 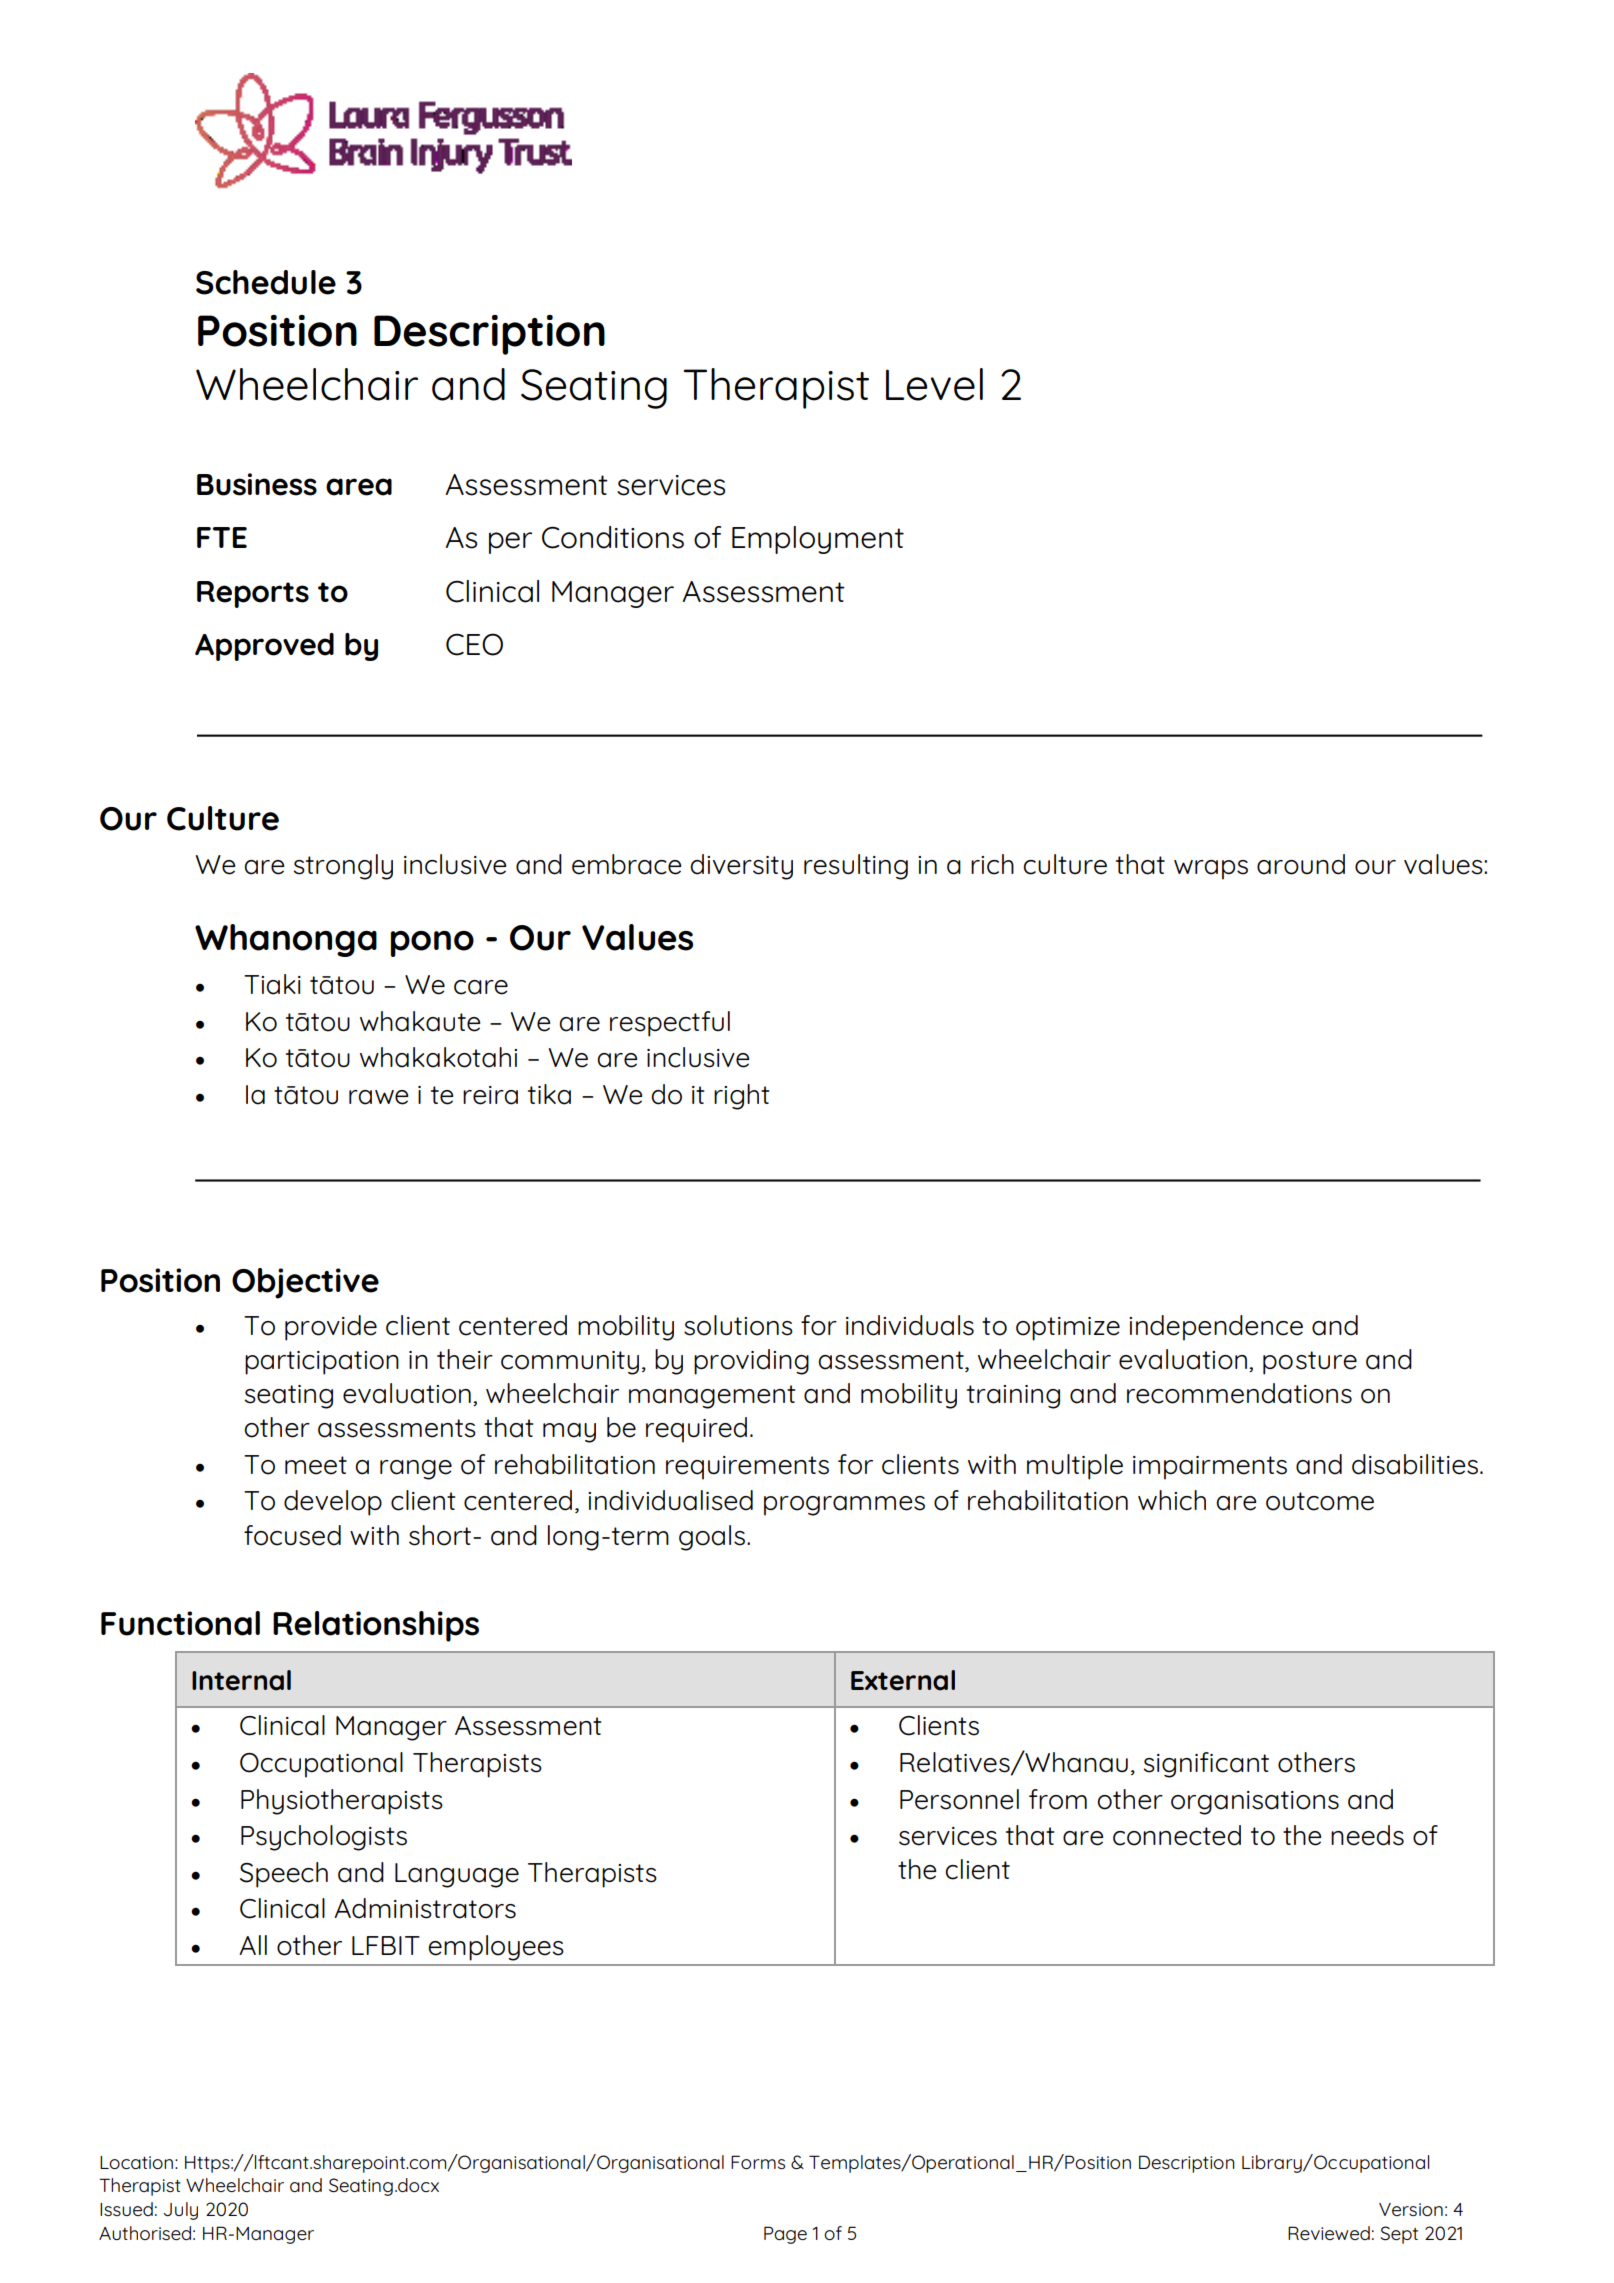 What do you see at coordinates (818, 540) in the page?
I see `Employment` at bounding box center [818, 540].
